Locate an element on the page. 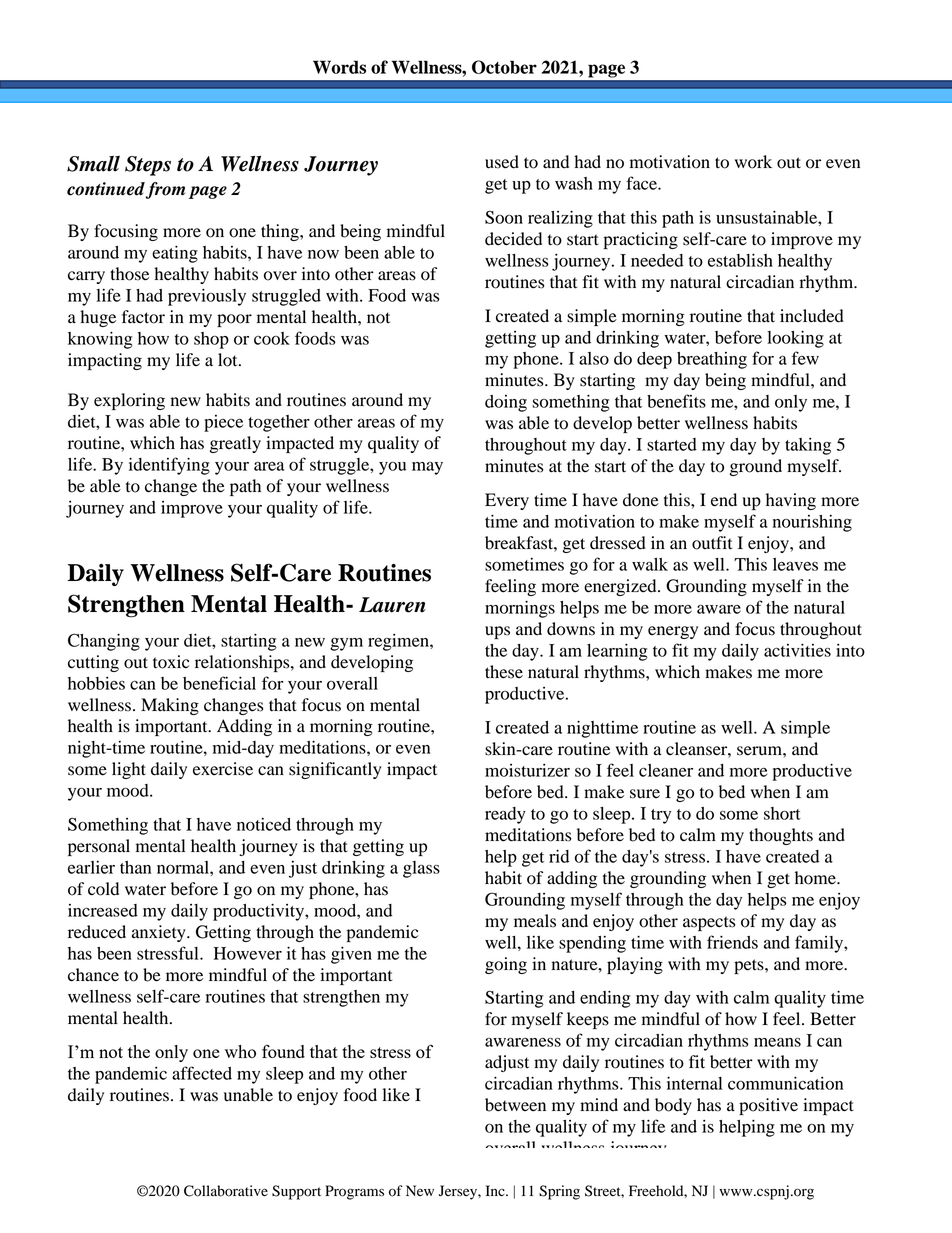 Image resolution: width=952 pixels, height=1233 pixels. work is located at coordinates (753, 162).
